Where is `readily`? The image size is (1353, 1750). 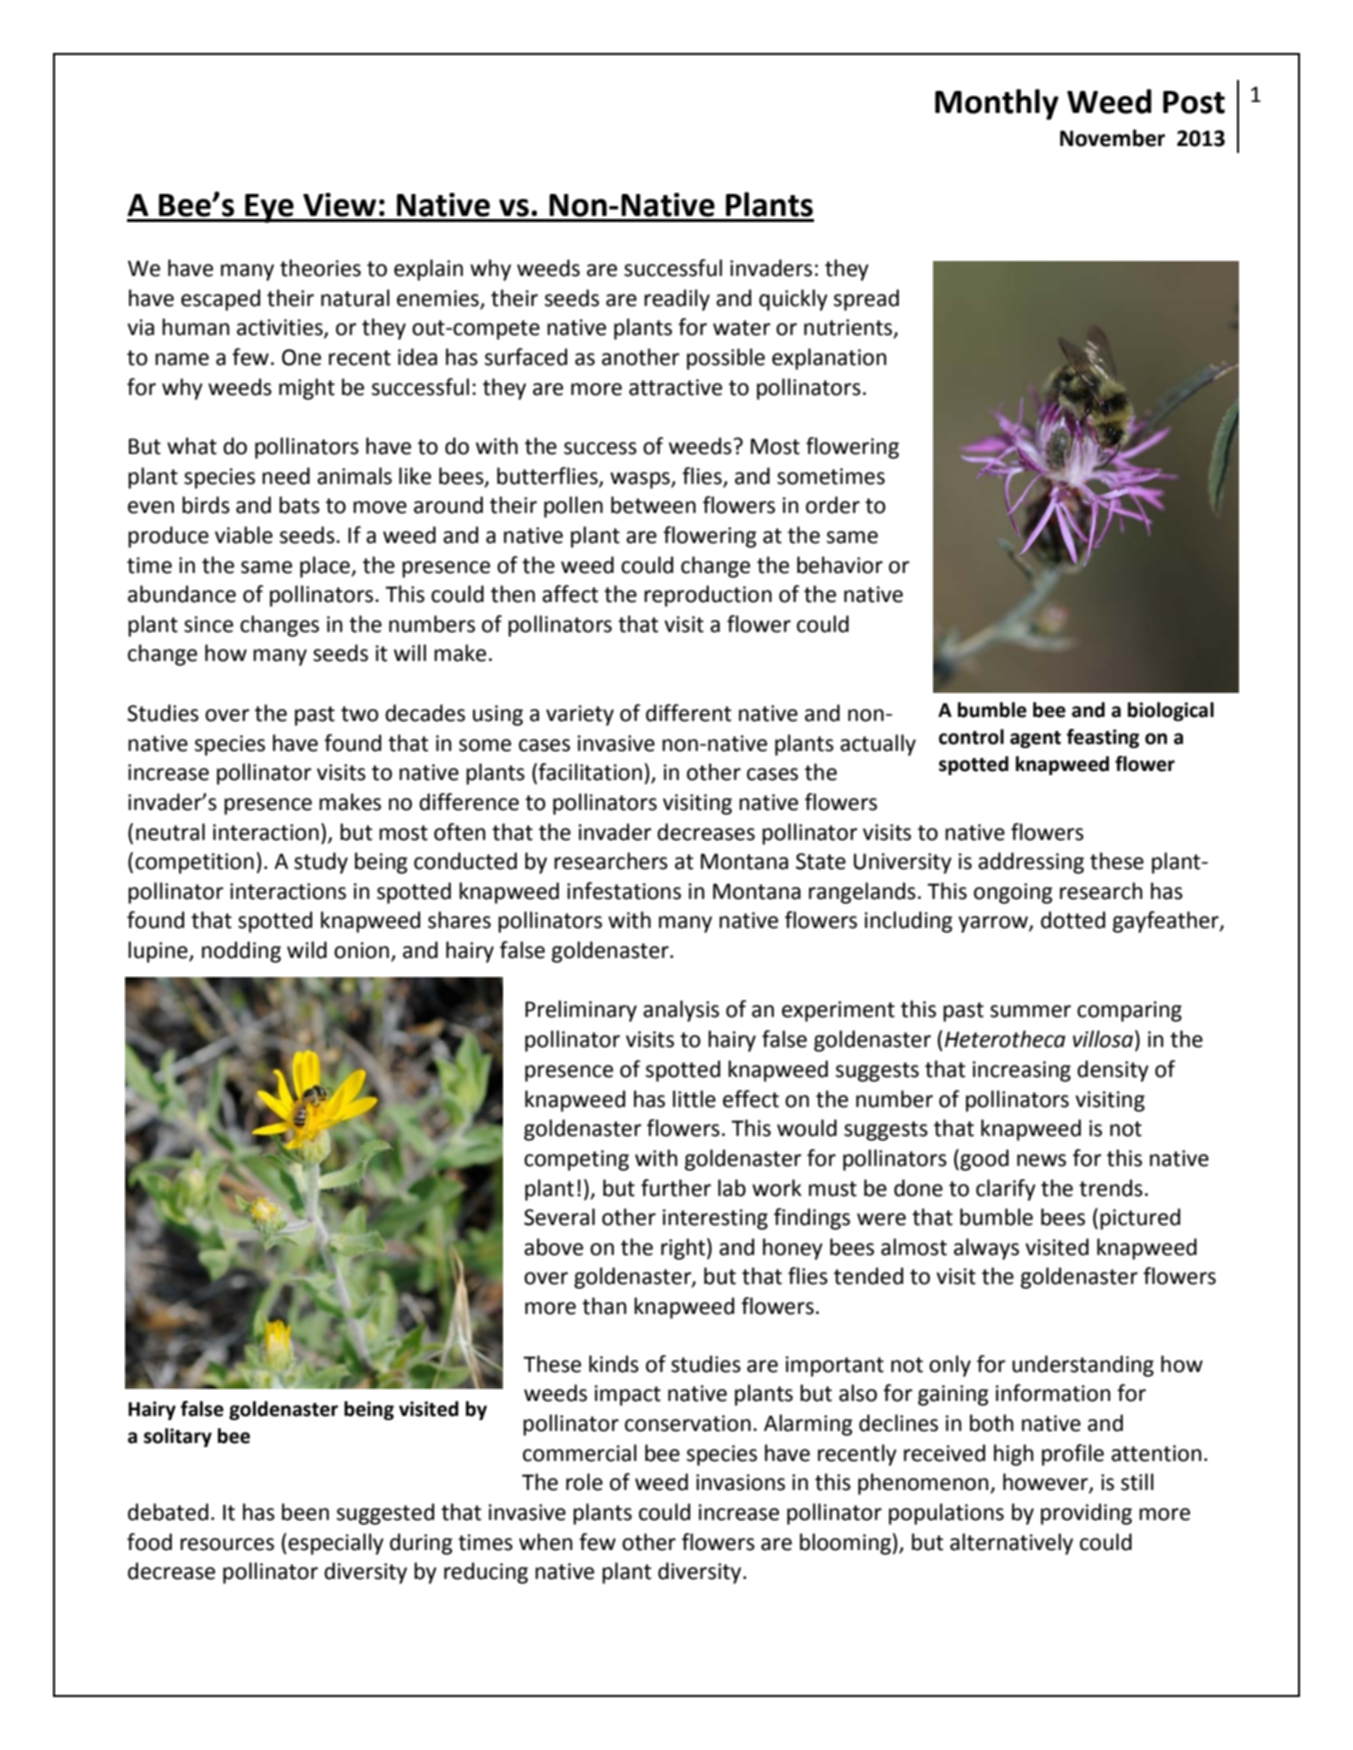 readily is located at coordinates (677, 300).
